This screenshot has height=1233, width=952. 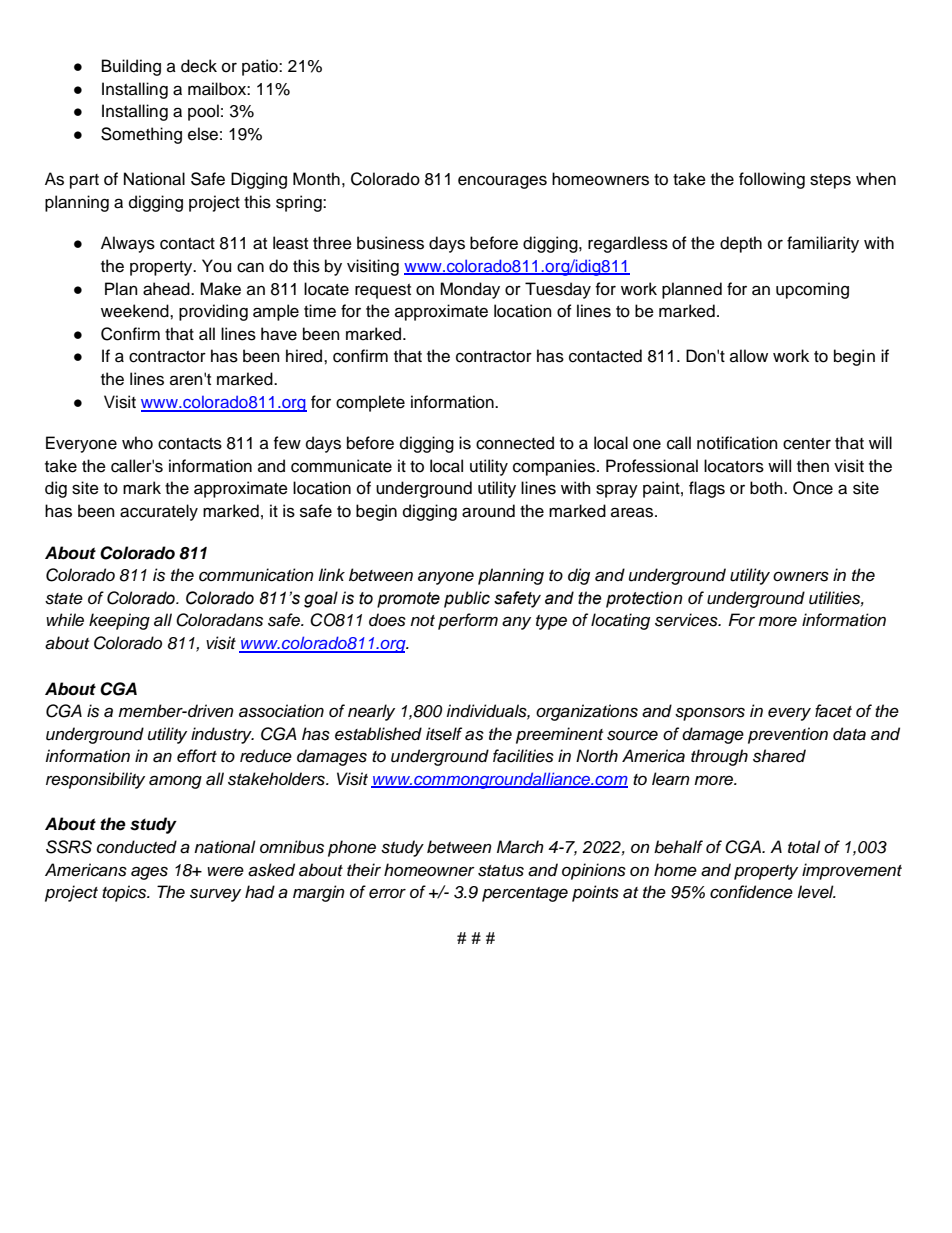 What do you see at coordinates (137, 847) in the screenshot?
I see `conducted` at bounding box center [137, 847].
